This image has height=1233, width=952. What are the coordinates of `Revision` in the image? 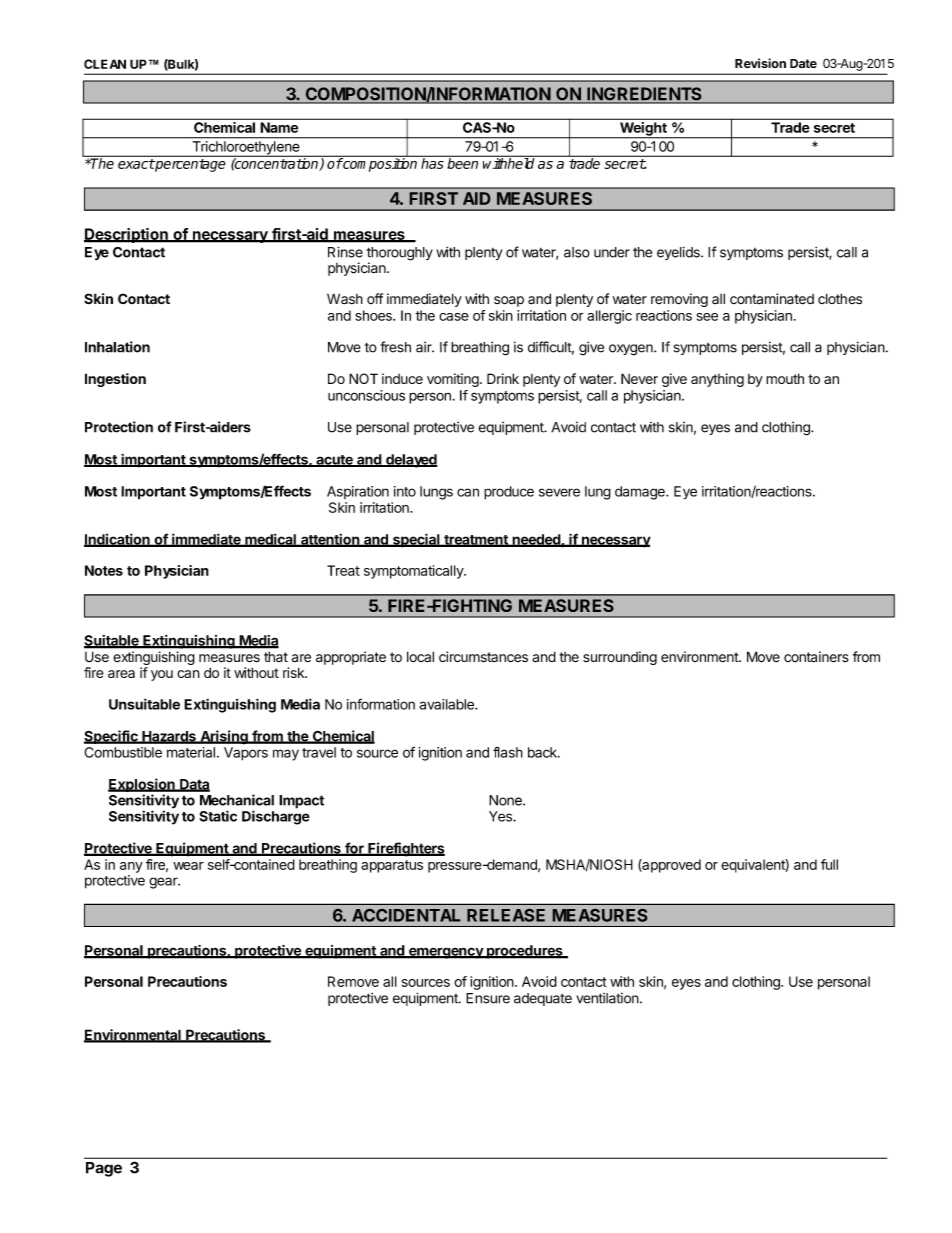 It's located at (760, 63).
